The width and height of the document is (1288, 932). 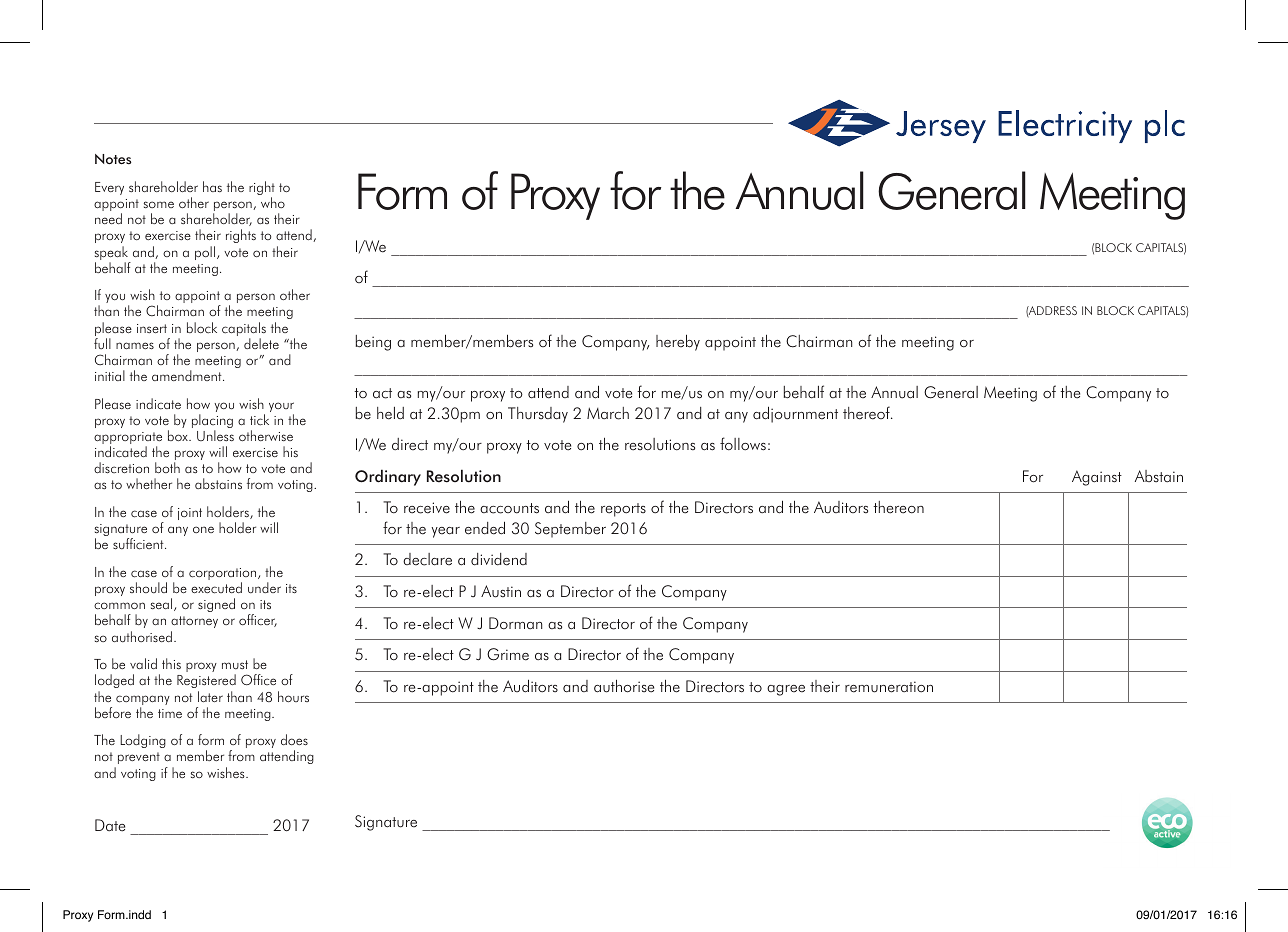 I want to click on Austin, so click(x=501, y=591).
